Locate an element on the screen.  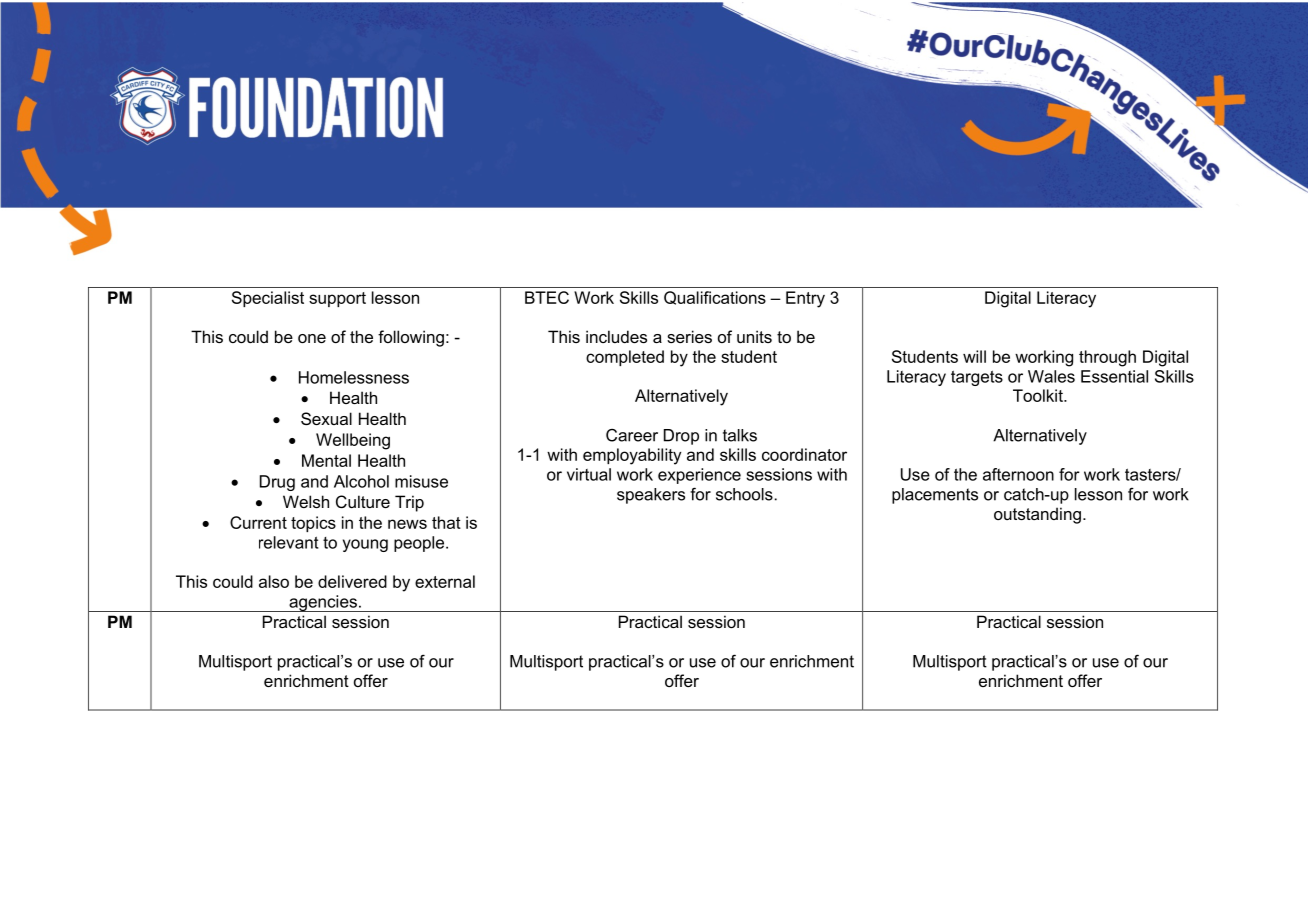
speakers is located at coordinates (651, 496).
